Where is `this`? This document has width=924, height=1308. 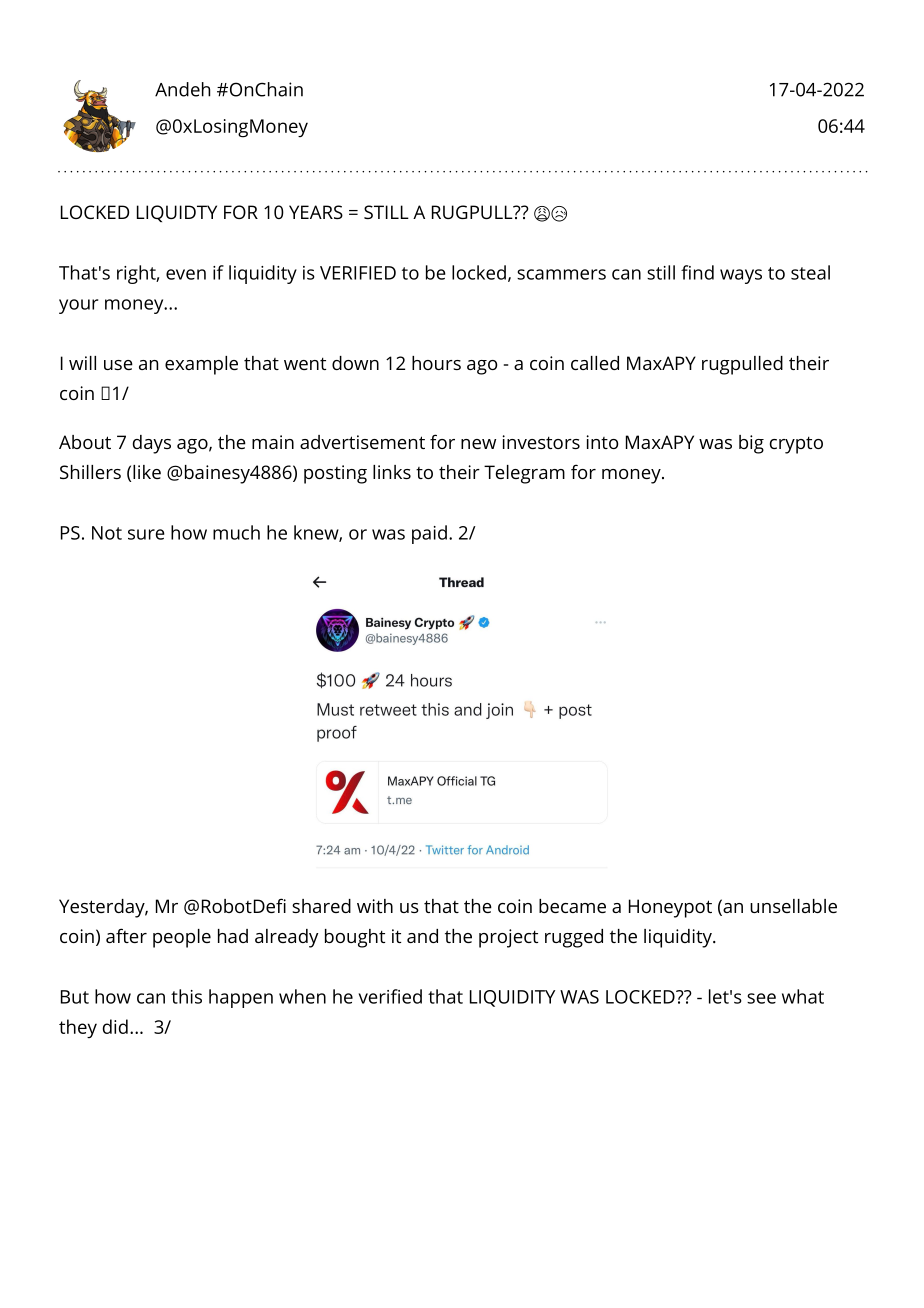
this is located at coordinates (186, 996).
